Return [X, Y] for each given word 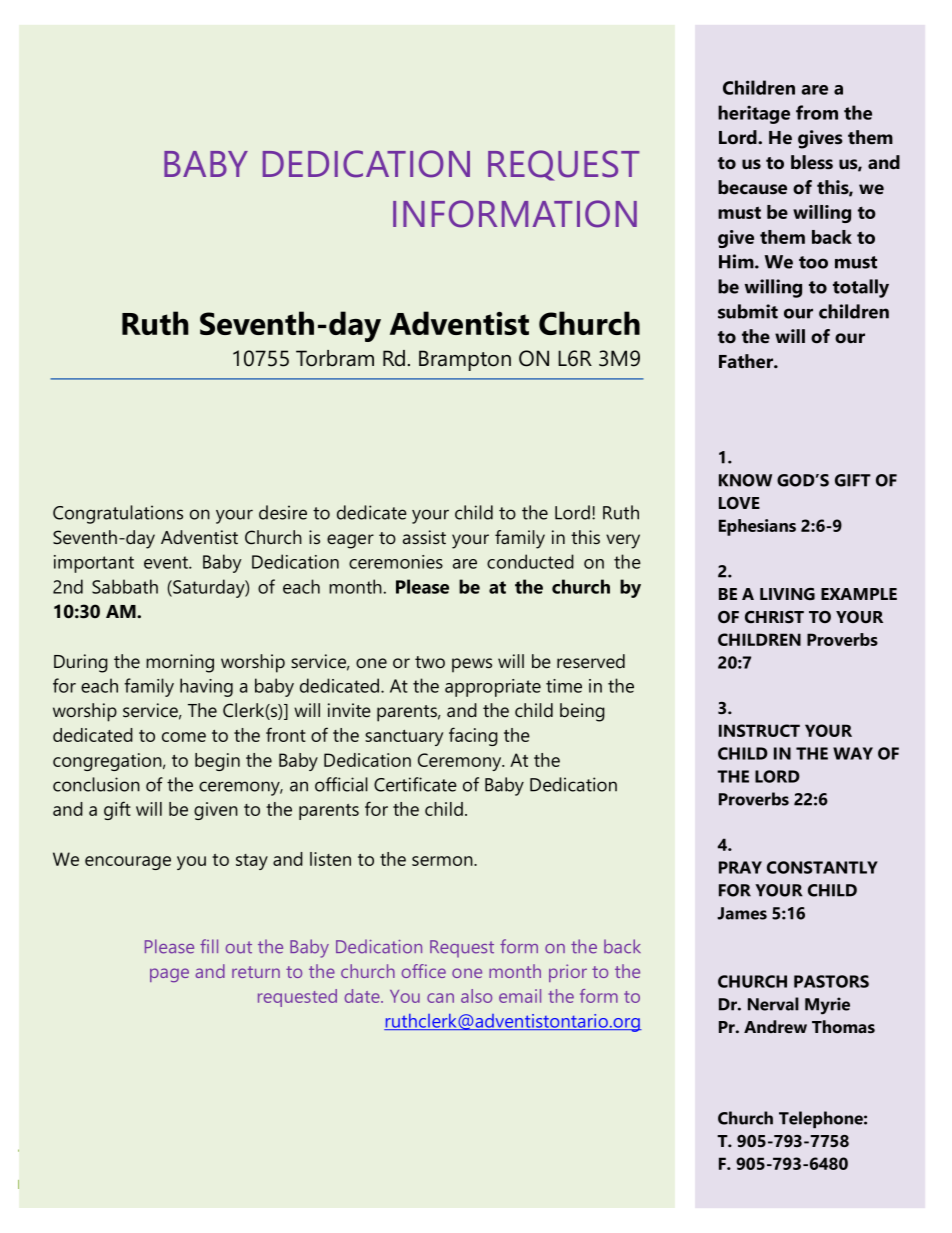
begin [217, 762]
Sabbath [125, 586]
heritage [754, 114]
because [752, 187]
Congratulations [118, 514]
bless [812, 162]
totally [861, 288]
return [256, 972]
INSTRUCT [759, 730]
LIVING [787, 594]
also [476, 996]
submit [748, 311]
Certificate [415, 784]
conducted [530, 561]
